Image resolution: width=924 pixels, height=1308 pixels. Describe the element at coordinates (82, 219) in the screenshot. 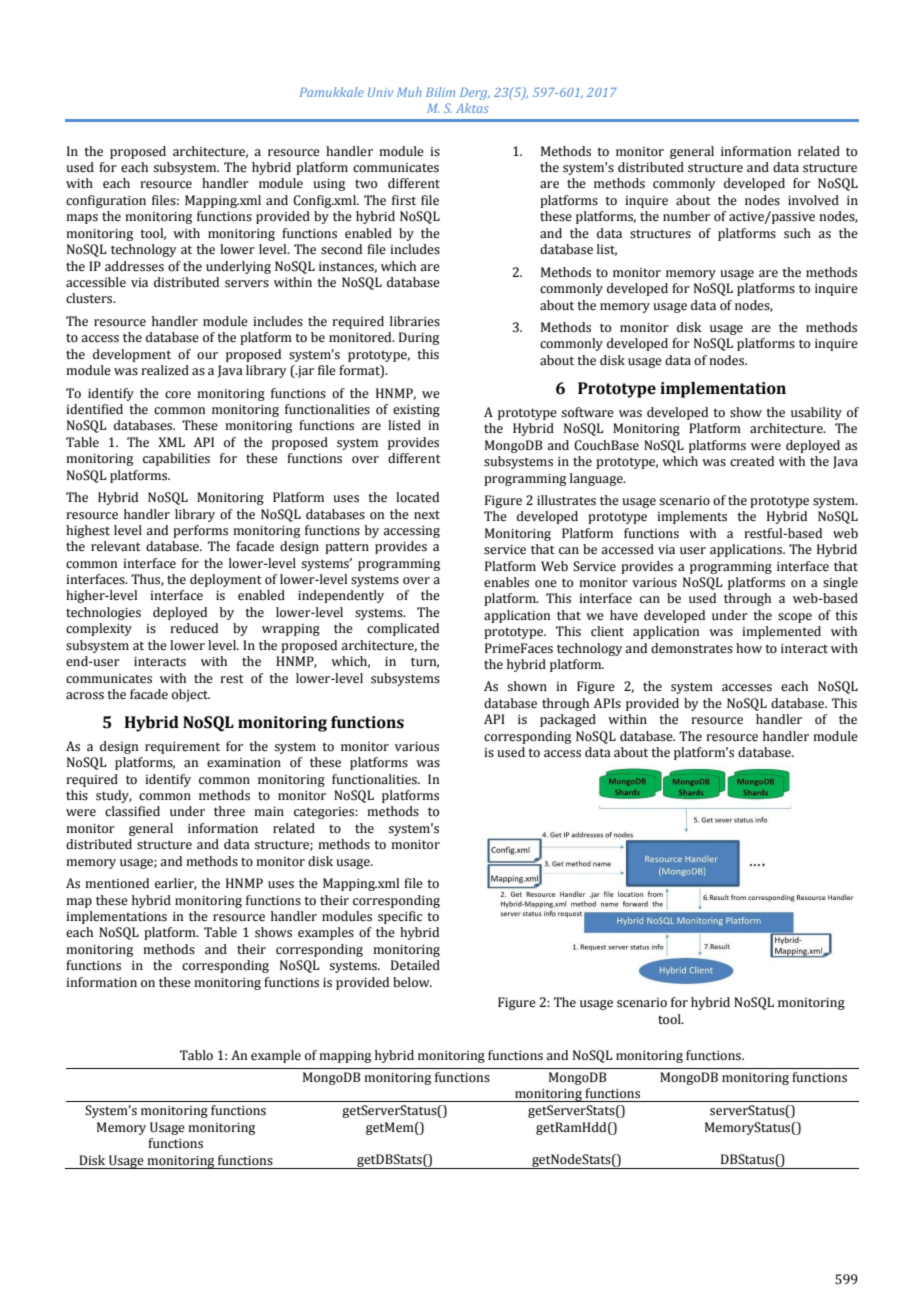

I see `maps` at that location.
